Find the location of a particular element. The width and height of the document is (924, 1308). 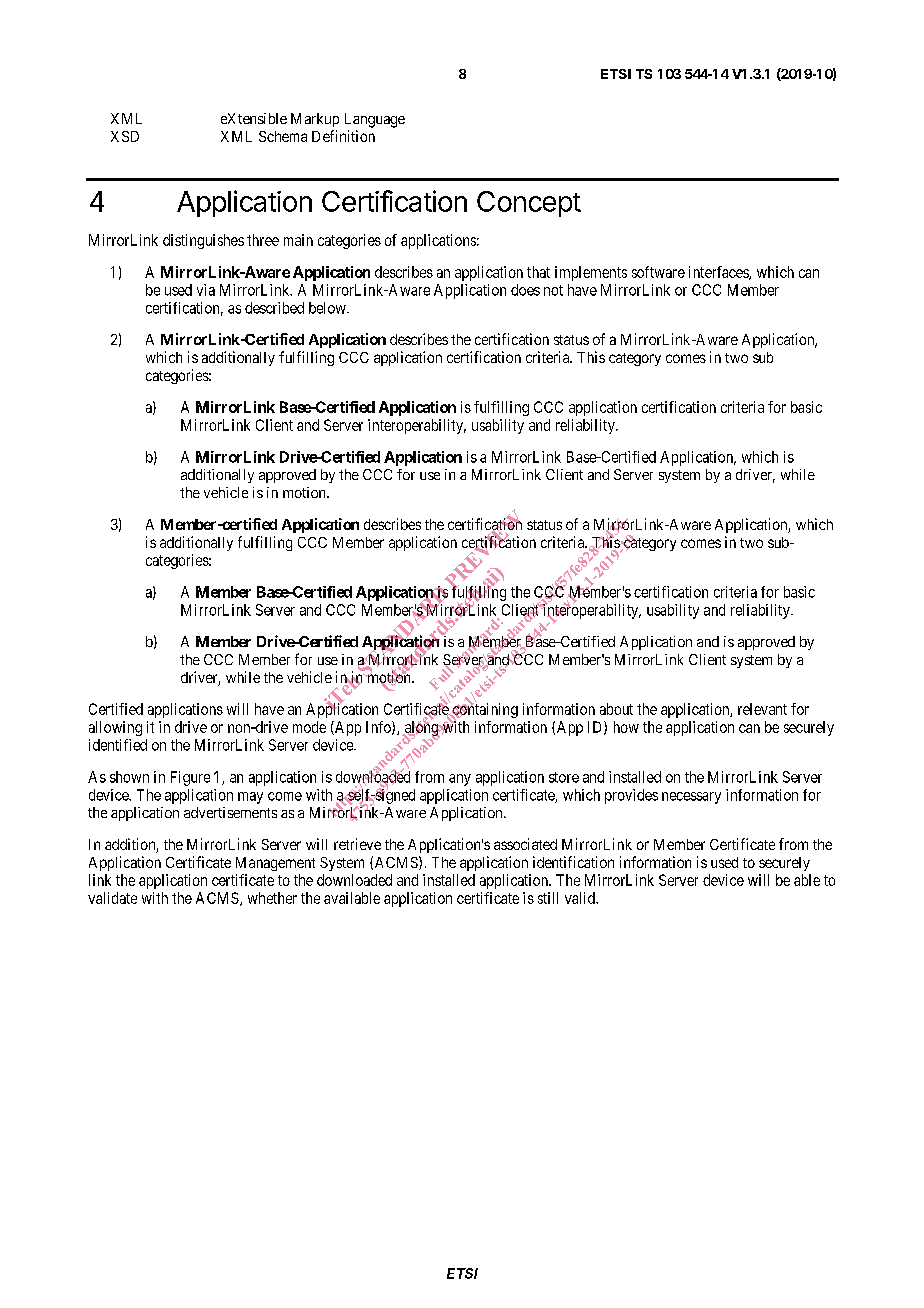

XSD is located at coordinates (125, 136).
